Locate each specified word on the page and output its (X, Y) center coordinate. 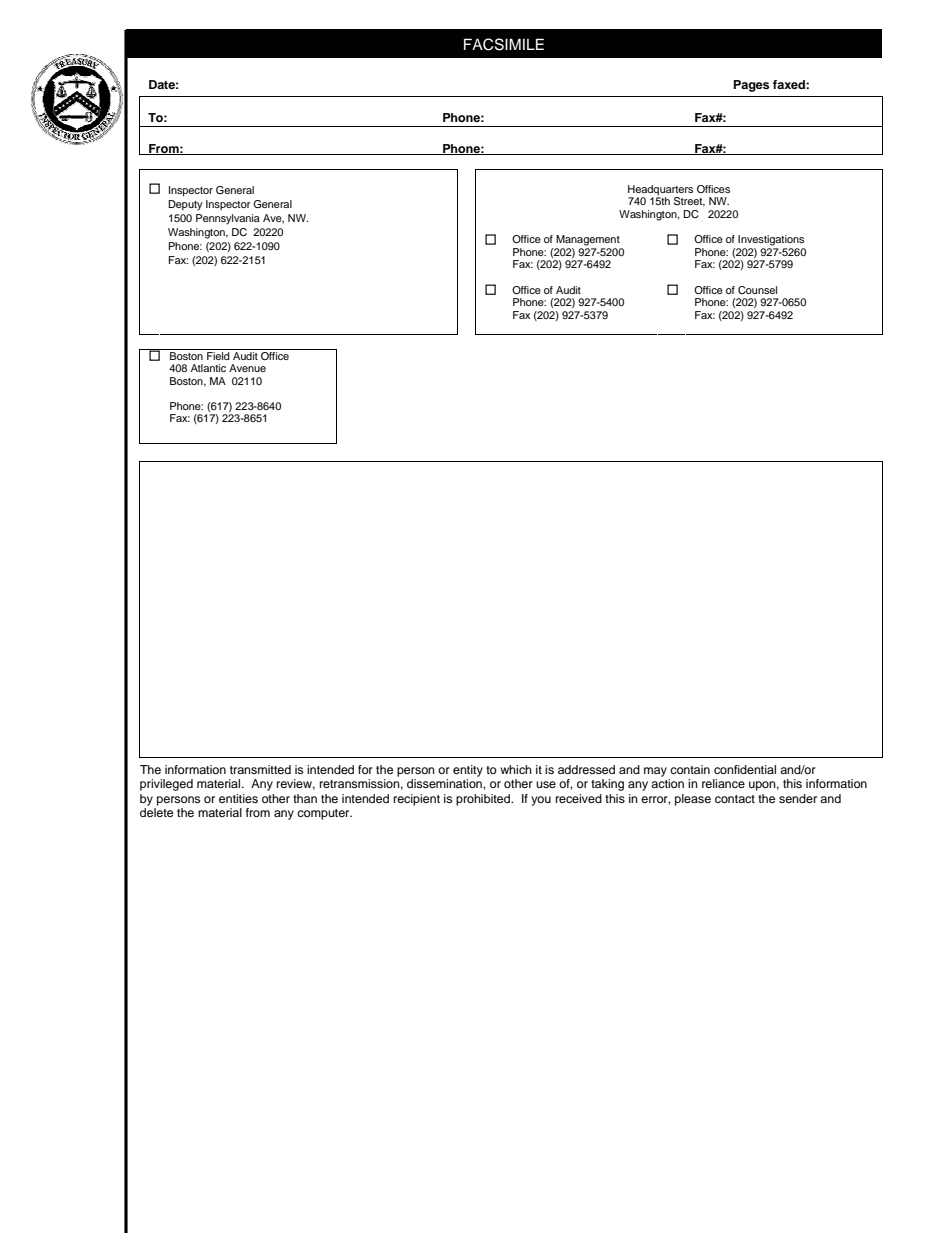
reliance (723, 783)
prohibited (484, 800)
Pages (751, 86)
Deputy (185, 205)
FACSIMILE (504, 44)
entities (238, 798)
